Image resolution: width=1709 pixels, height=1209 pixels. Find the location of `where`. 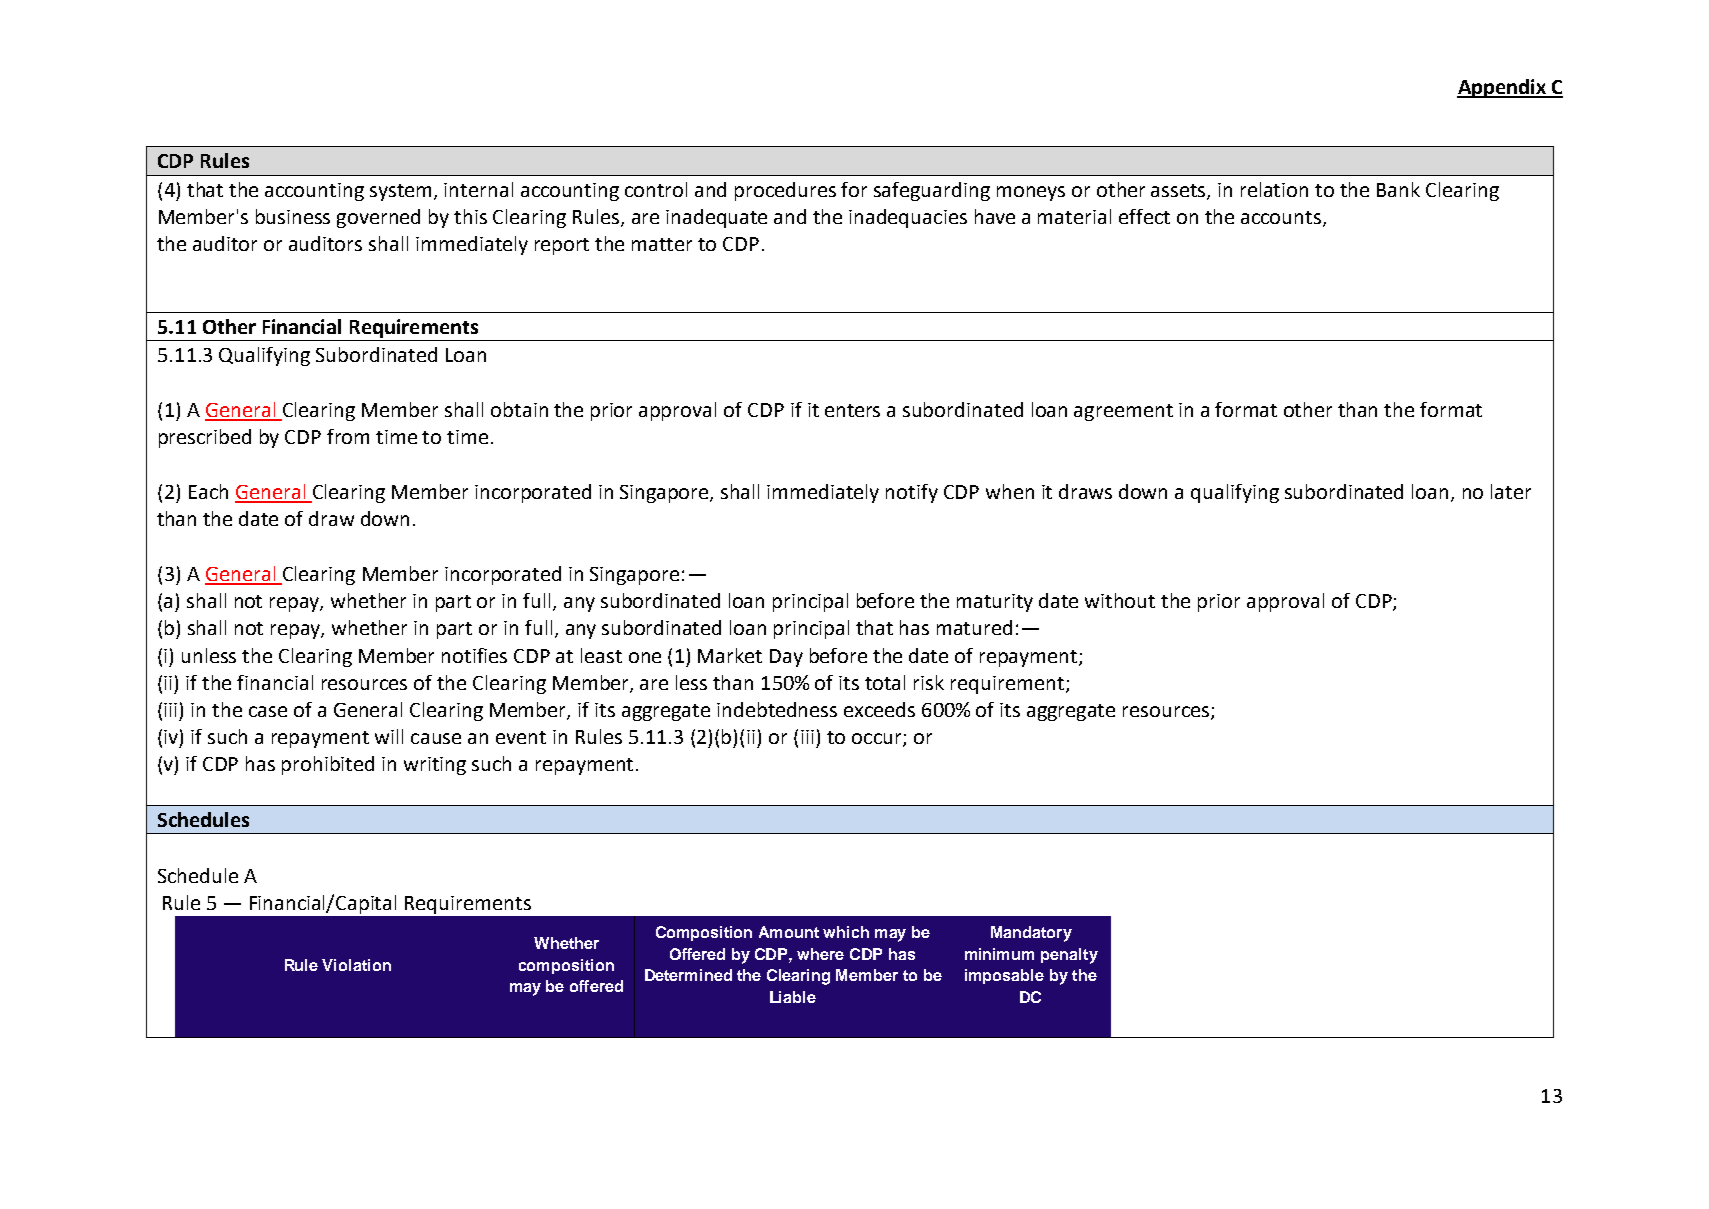

where is located at coordinates (820, 954).
